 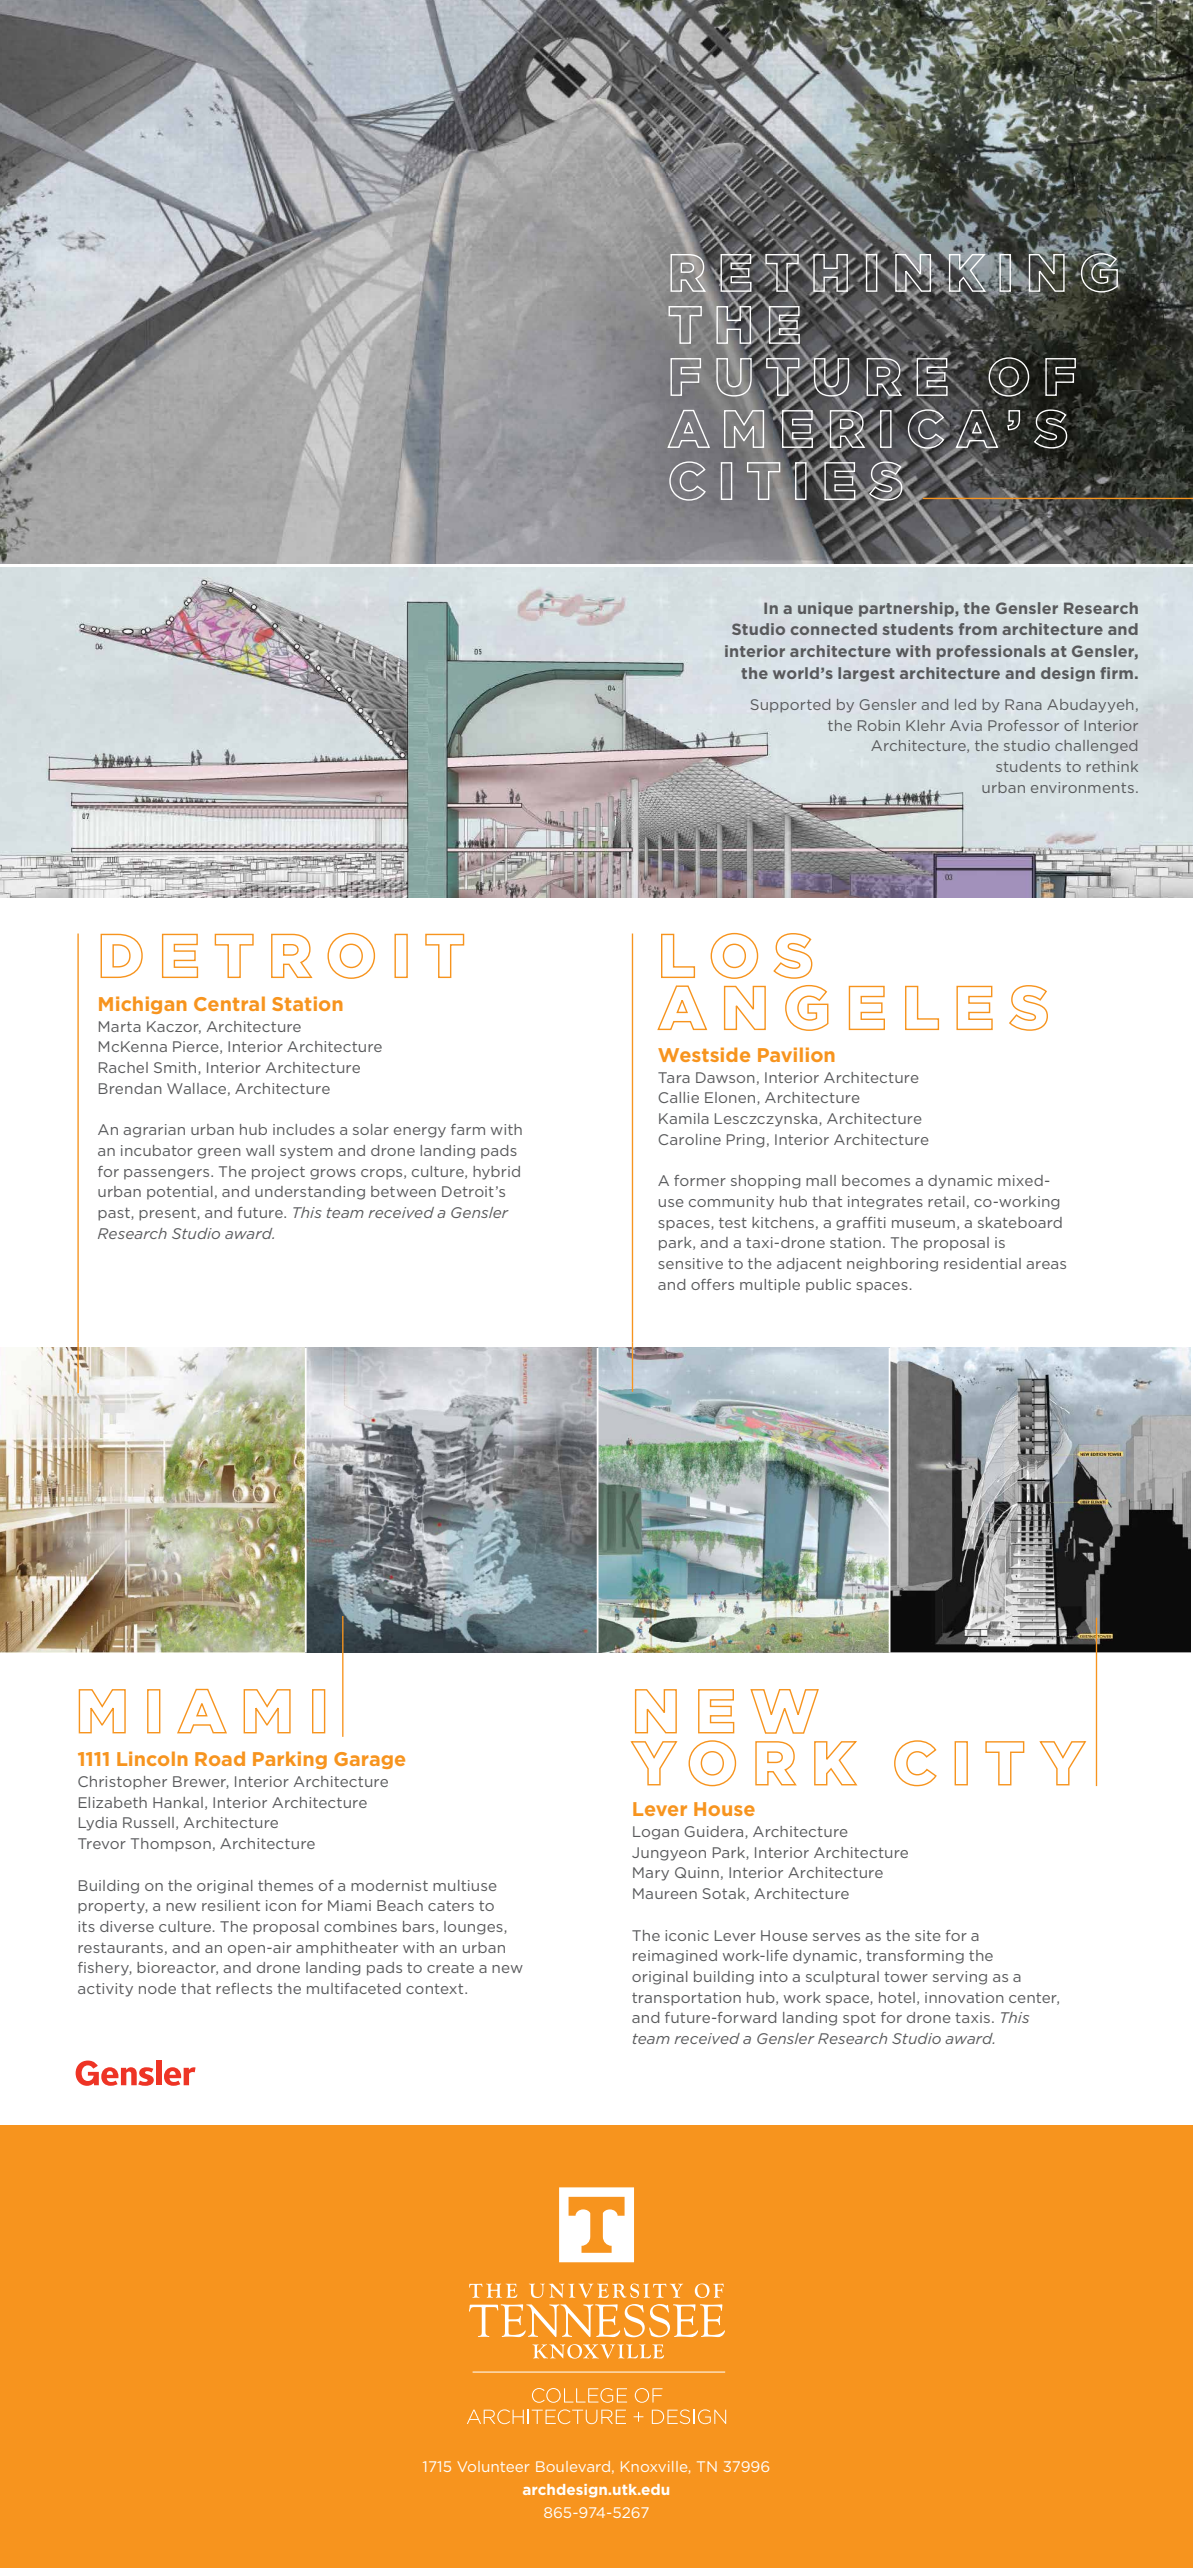 I want to click on serving, so click(x=960, y=1978).
